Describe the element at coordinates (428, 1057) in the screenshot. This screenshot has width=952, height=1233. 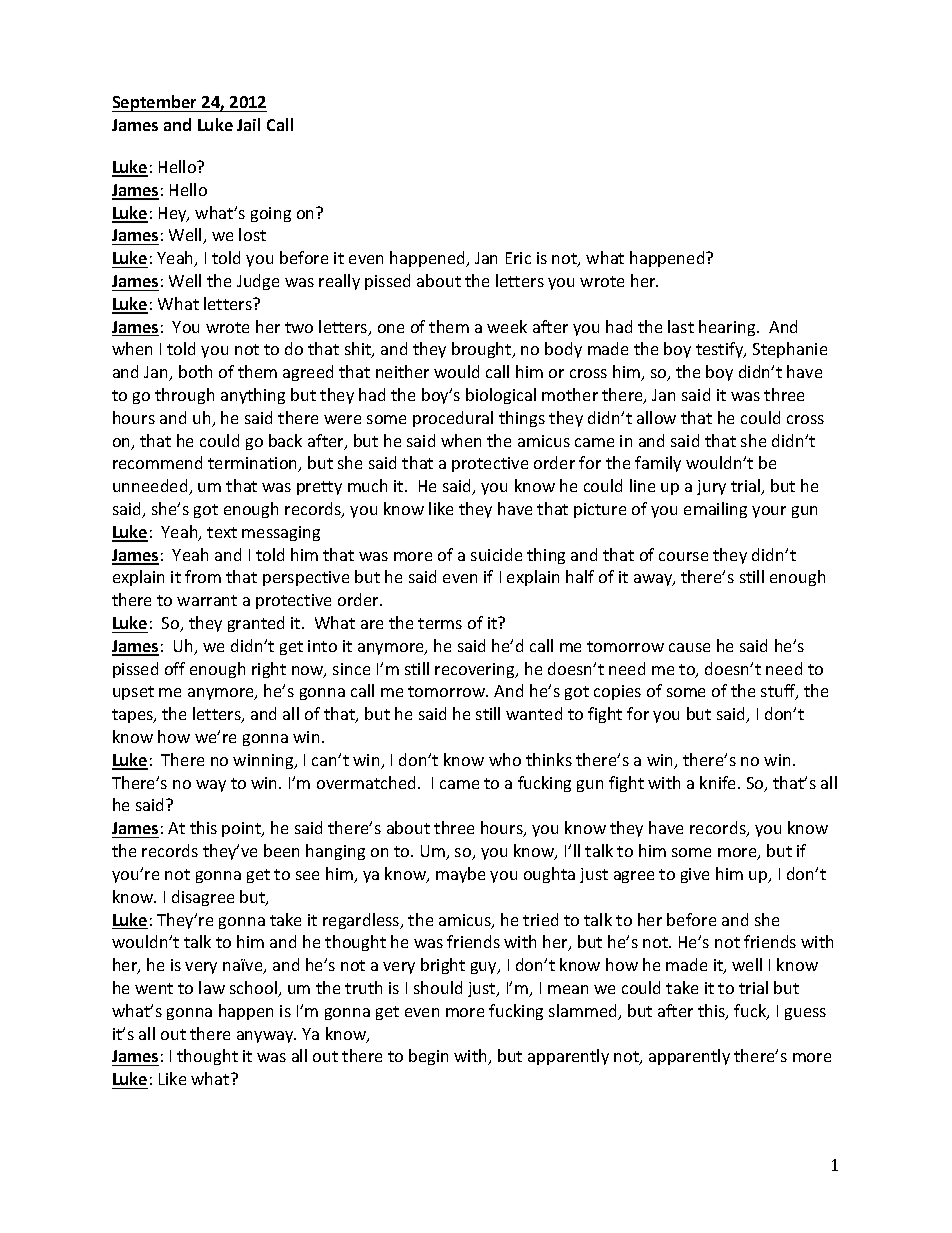
I see `begin` at that location.
